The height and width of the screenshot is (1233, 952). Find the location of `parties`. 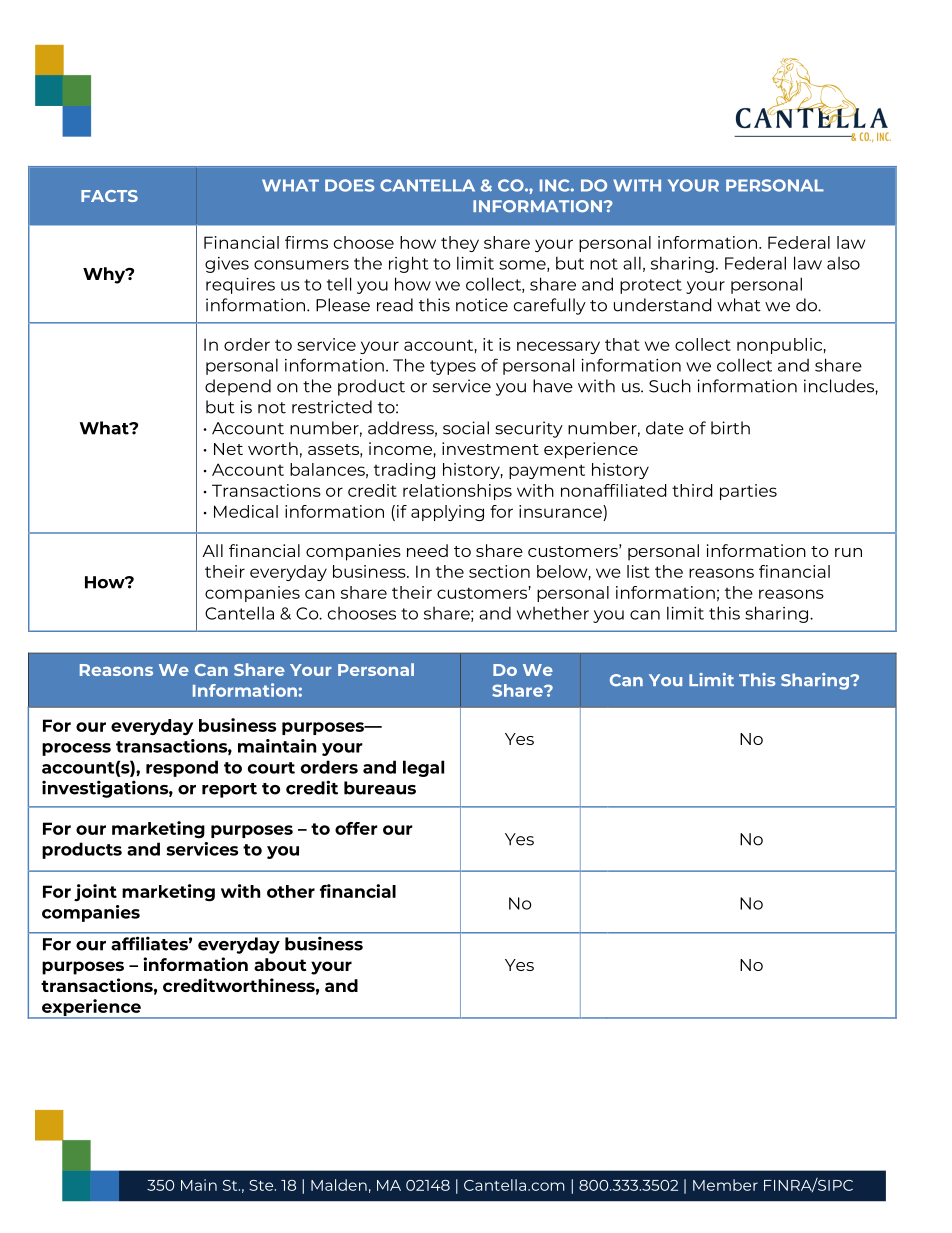

parties is located at coordinates (748, 492).
